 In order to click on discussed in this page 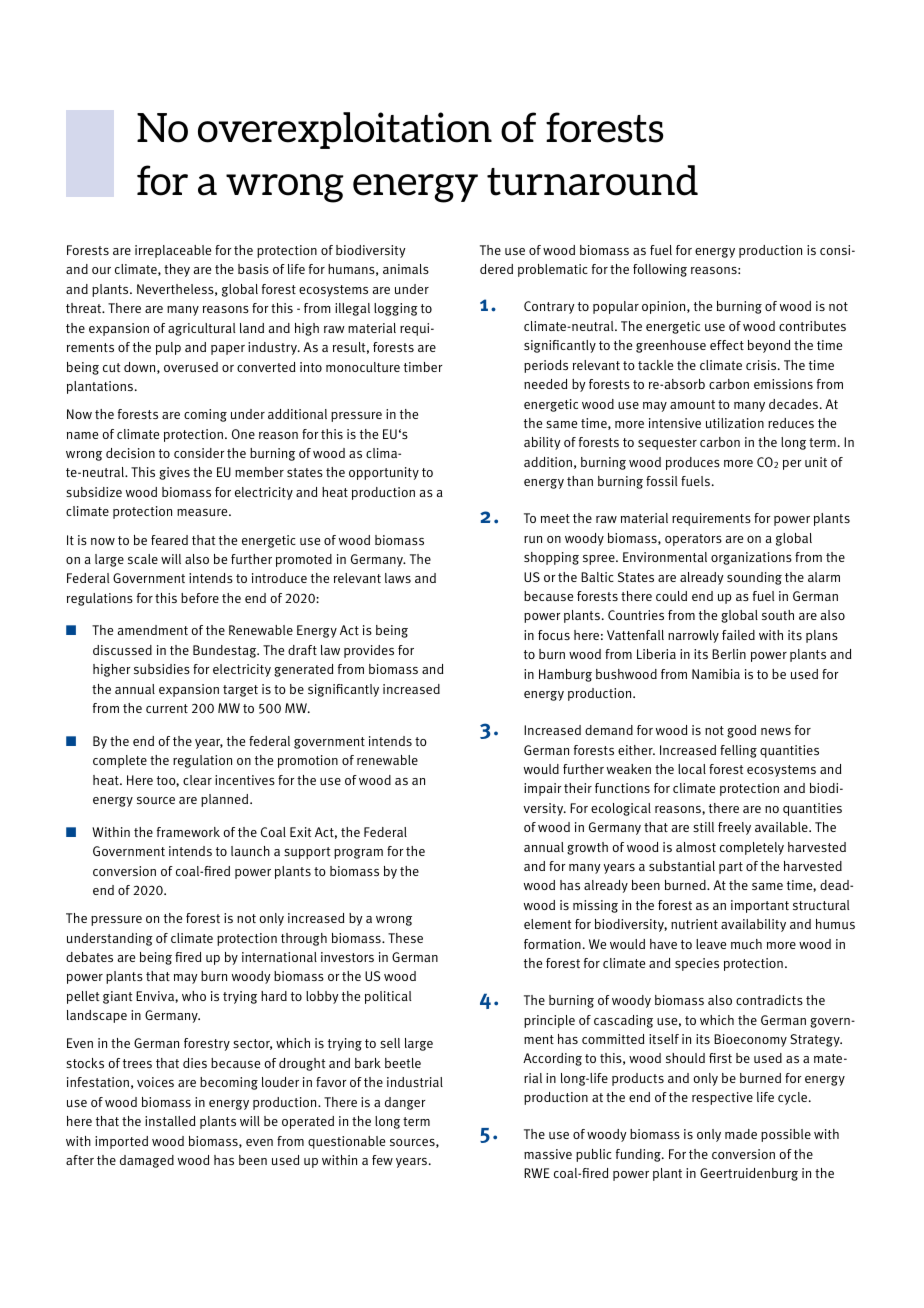, I will do `click(122, 650)`.
